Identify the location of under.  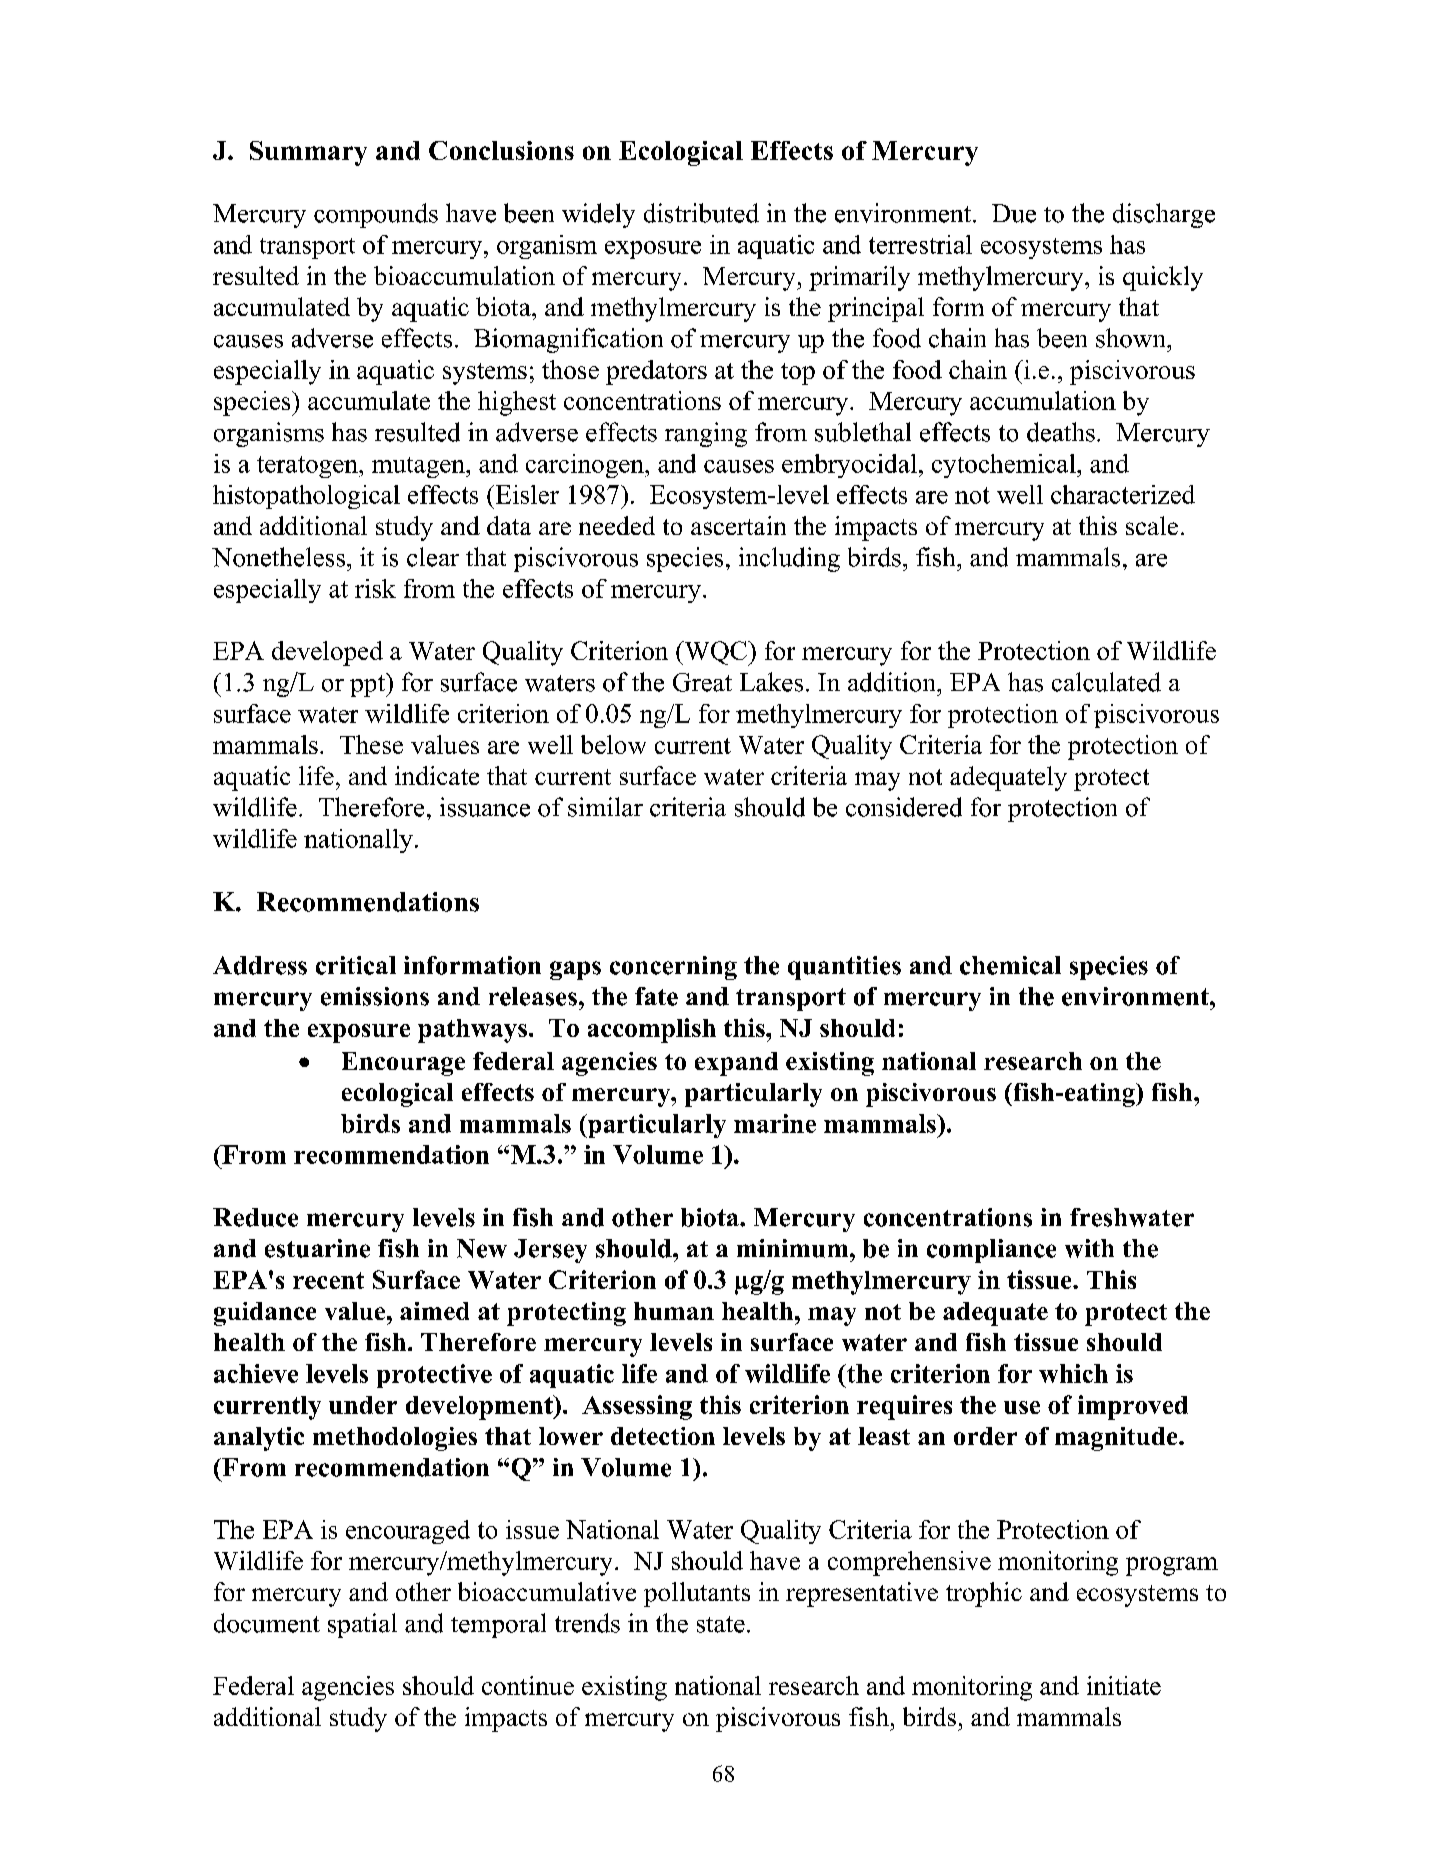
(363, 1405).
